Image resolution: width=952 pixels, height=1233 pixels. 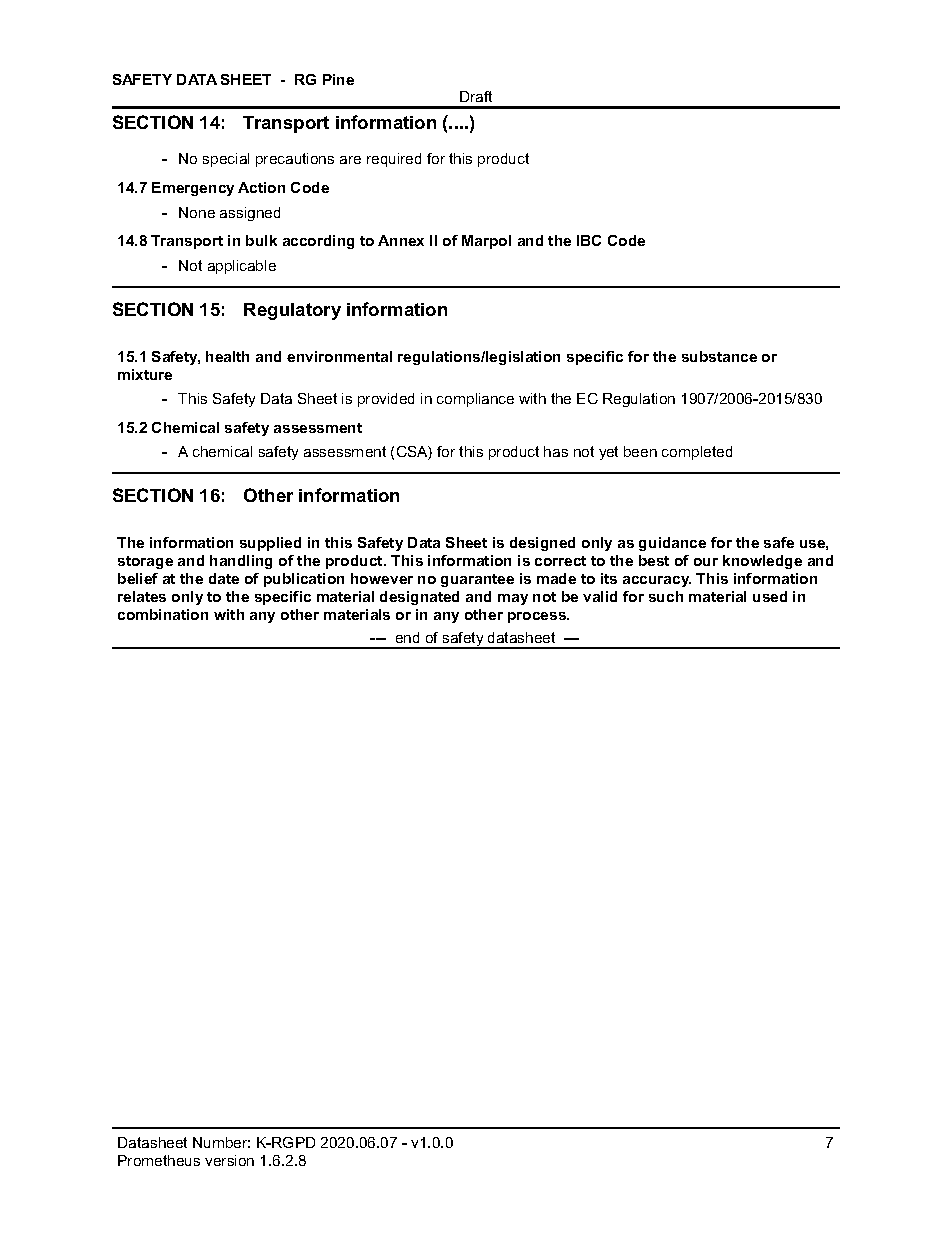 What do you see at coordinates (407, 637) in the screenshot?
I see `end` at bounding box center [407, 637].
